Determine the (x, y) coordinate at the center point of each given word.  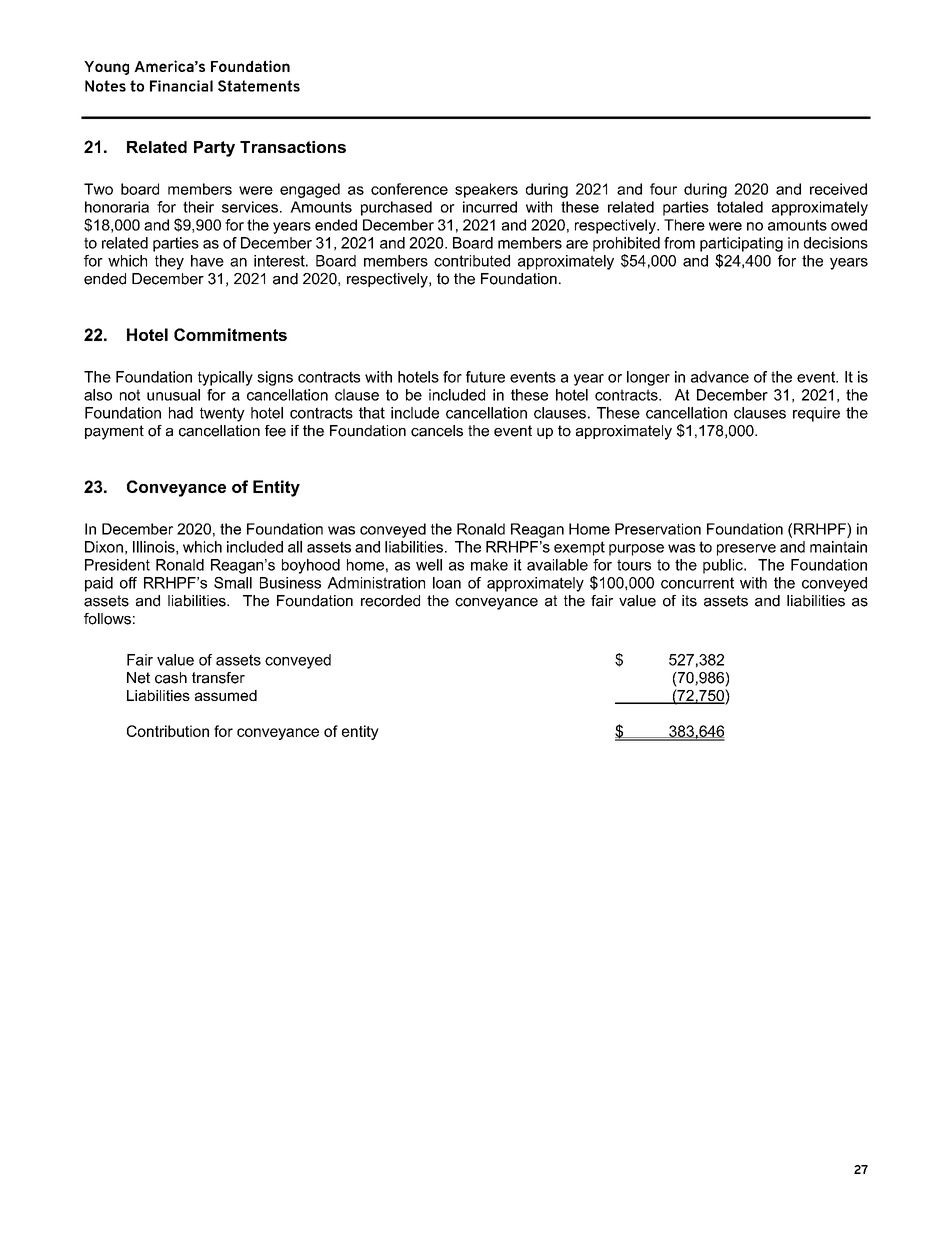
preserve (746, 550)
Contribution (168, 731)
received (838, 189)
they (169, 262)
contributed (472, 261)
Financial (181, 86)
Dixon (104, 547)
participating (741, 244)
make (489, 565)
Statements (259, 86)
